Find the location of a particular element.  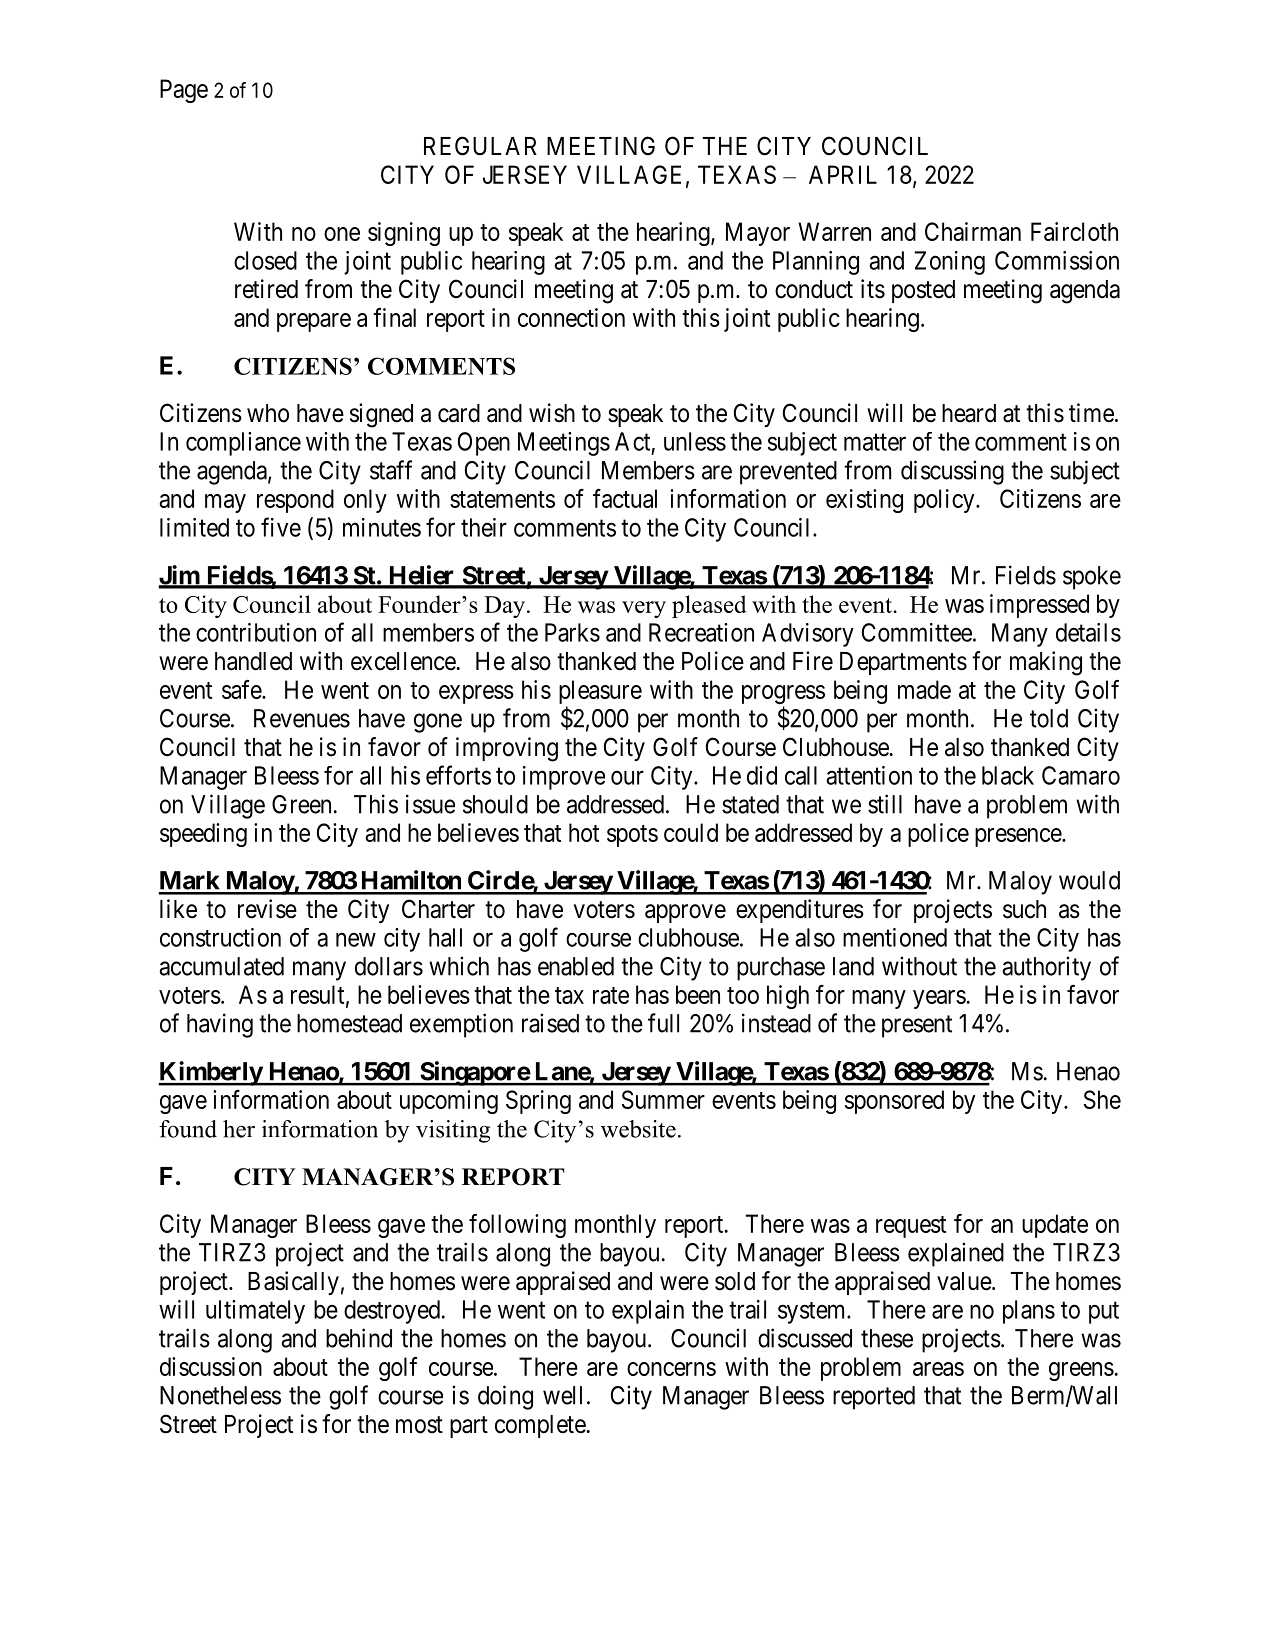

REGULAR is located at coordinates (480, 146).
